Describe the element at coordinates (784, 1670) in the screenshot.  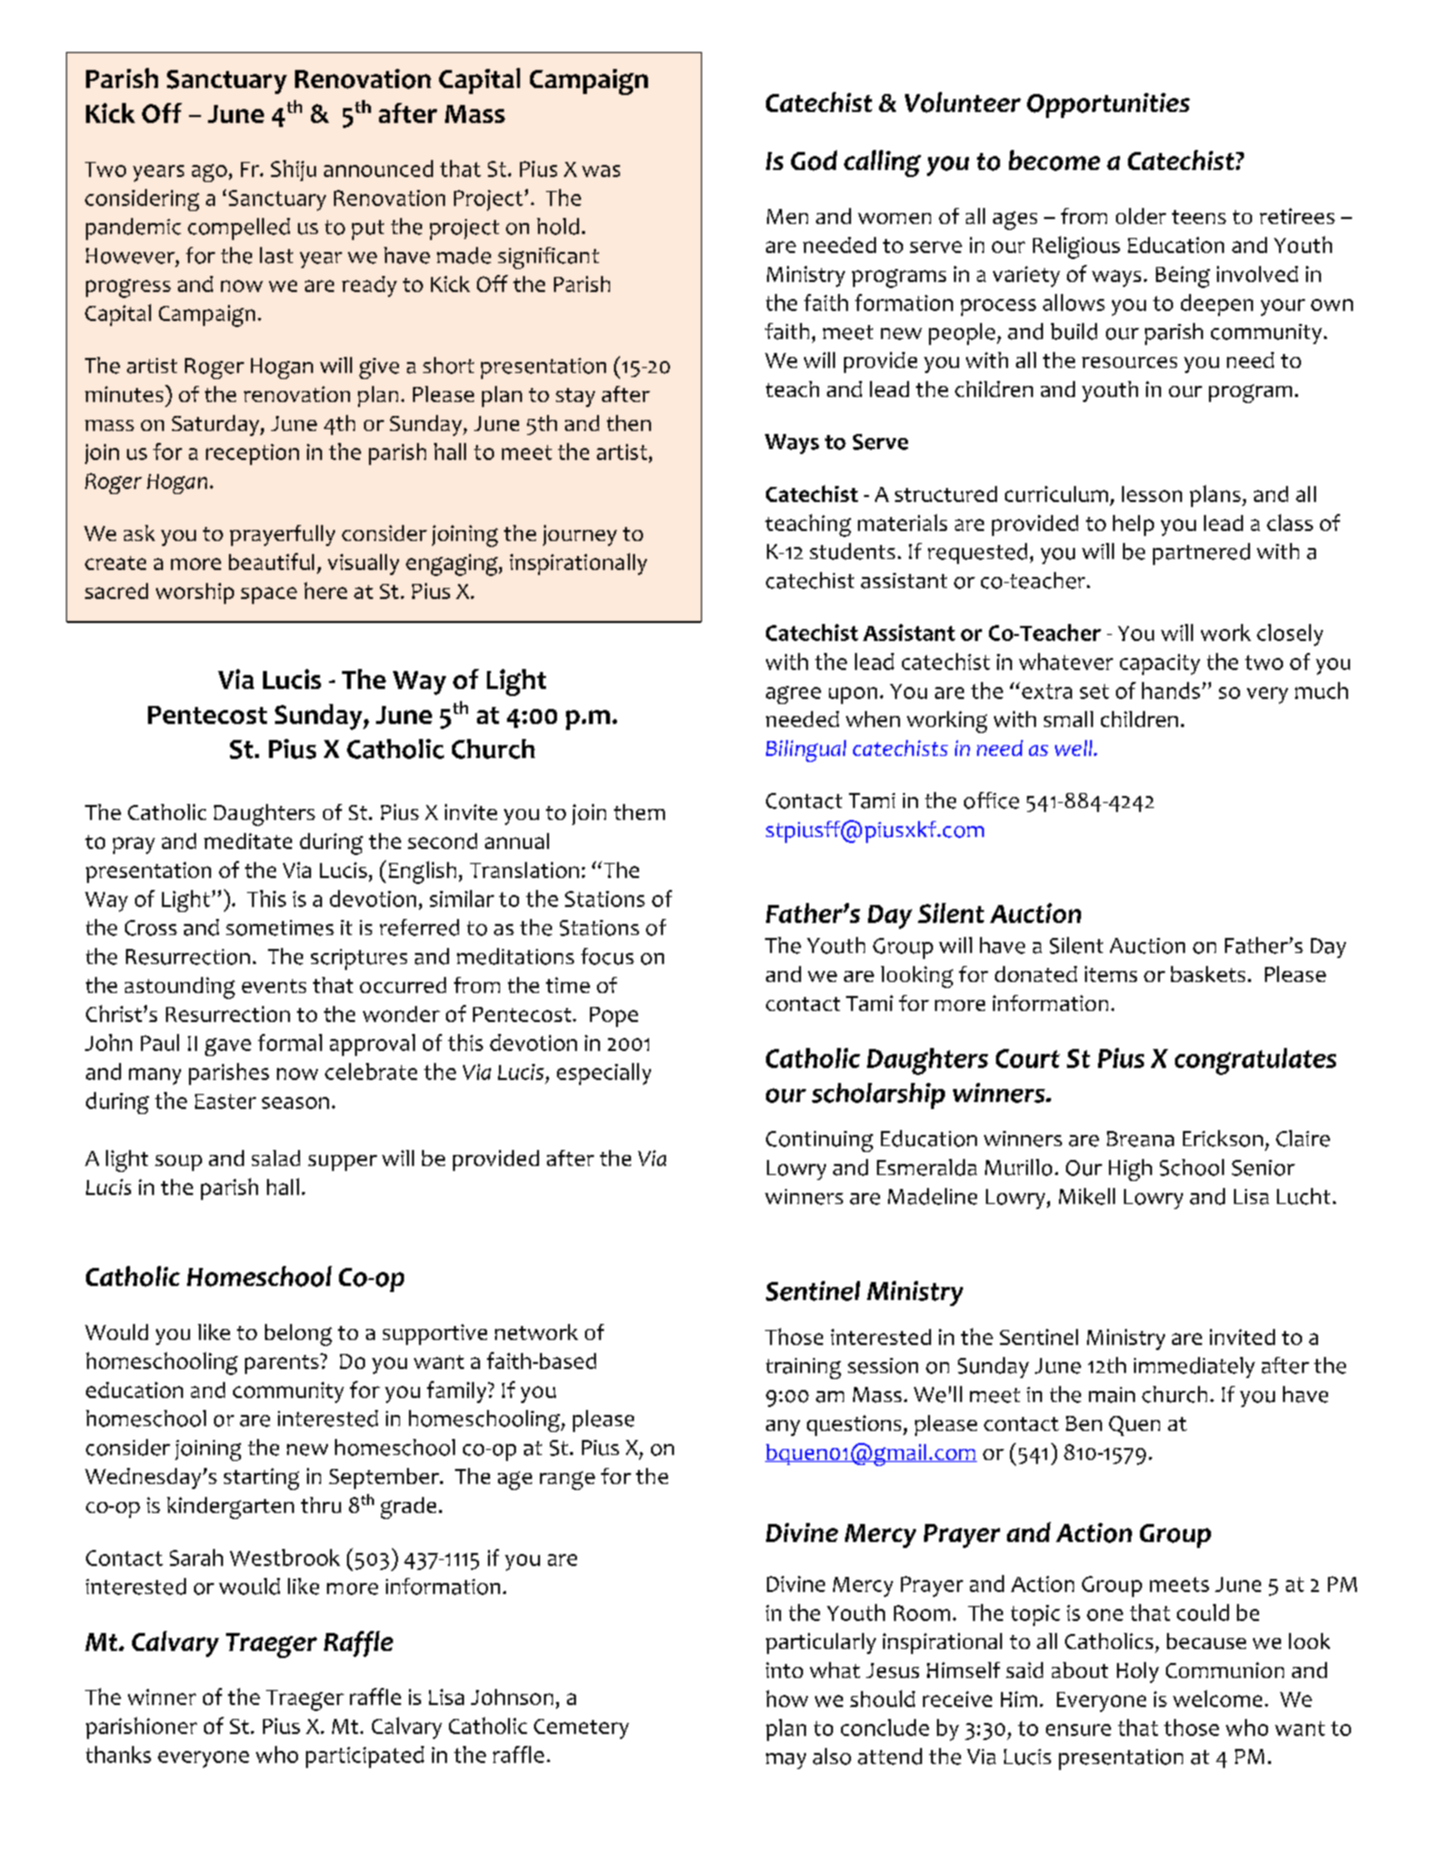
I see `into` at that location.
